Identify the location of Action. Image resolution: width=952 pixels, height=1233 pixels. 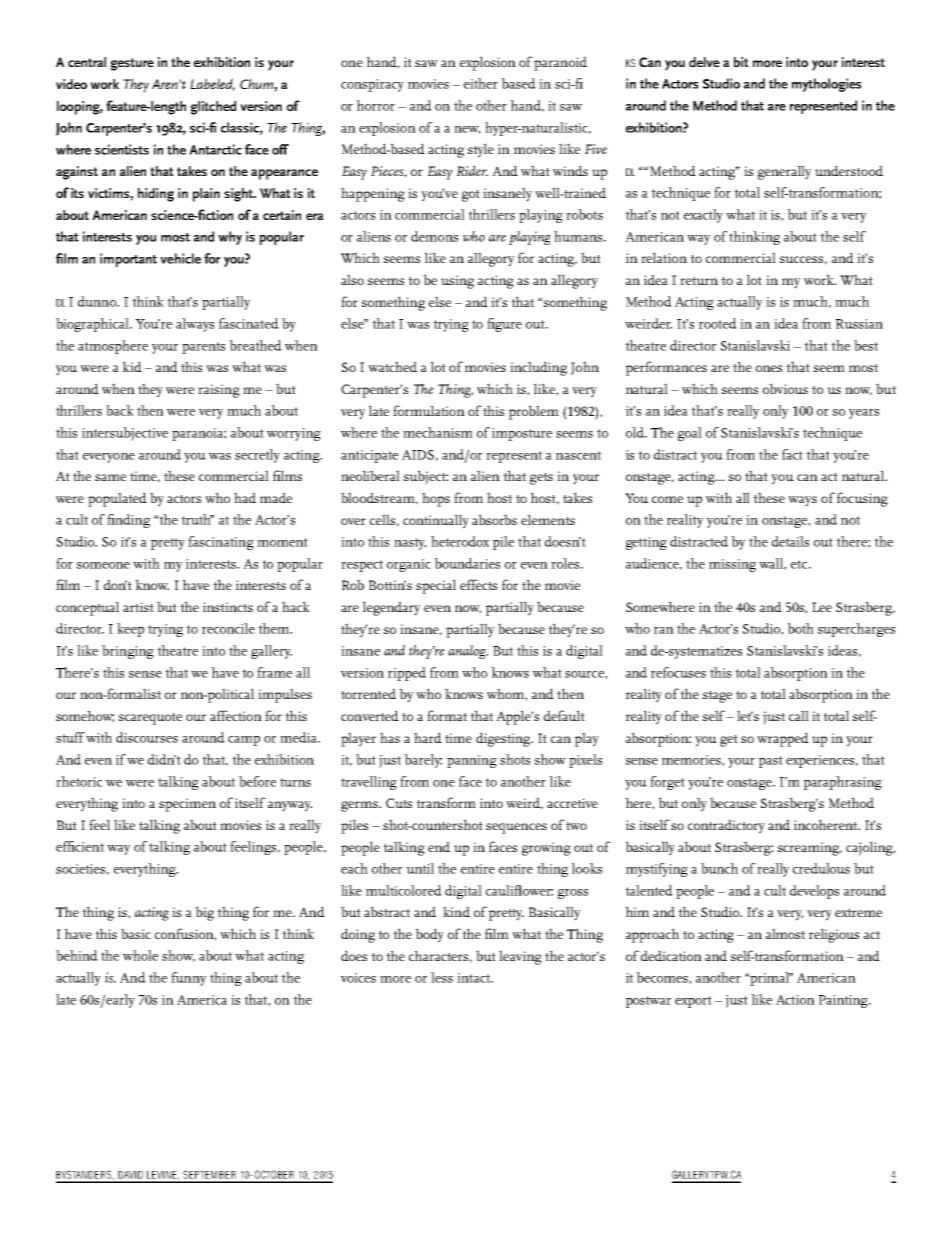
(795, 1000).
